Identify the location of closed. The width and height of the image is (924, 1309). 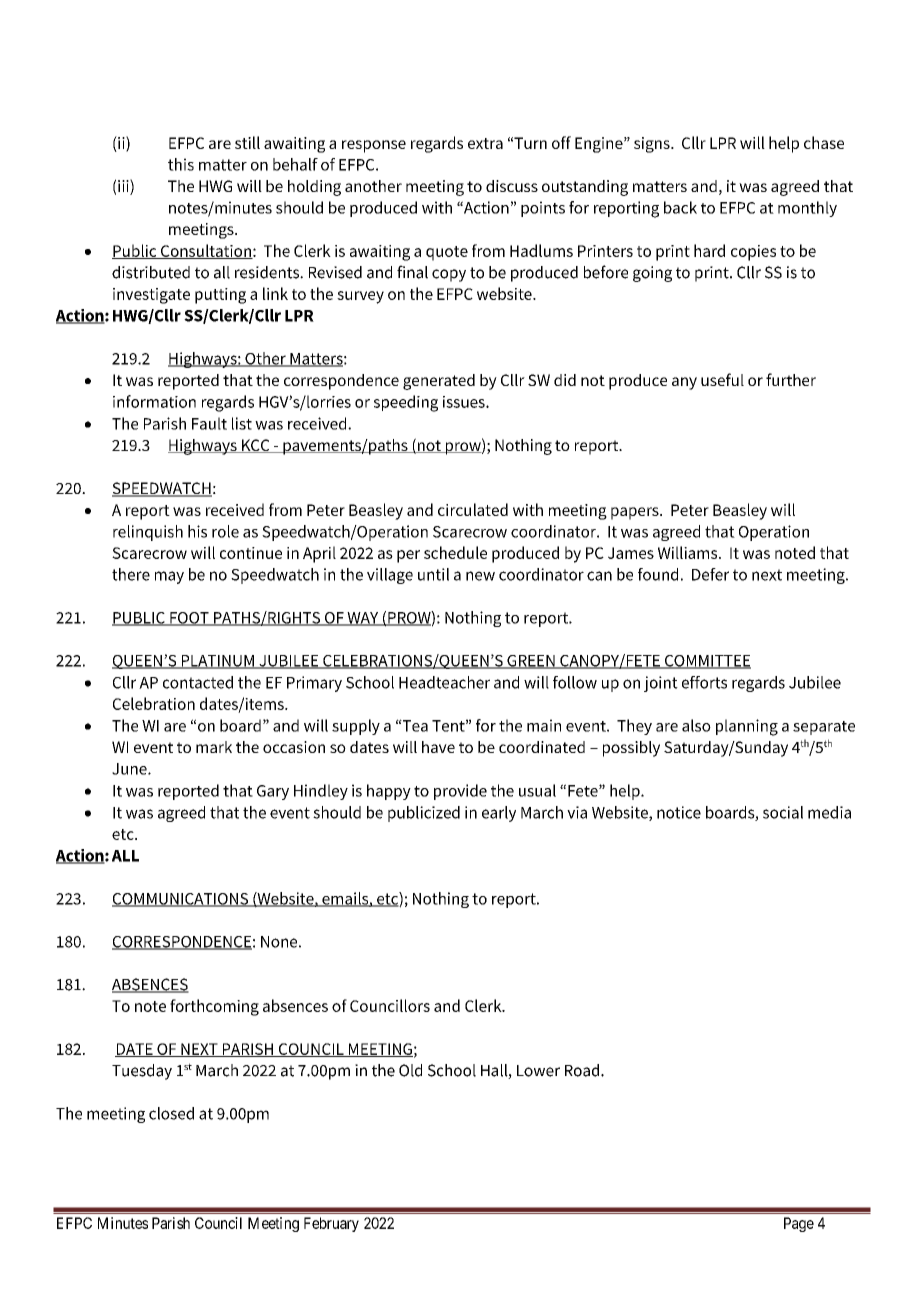
(171, 1113).
